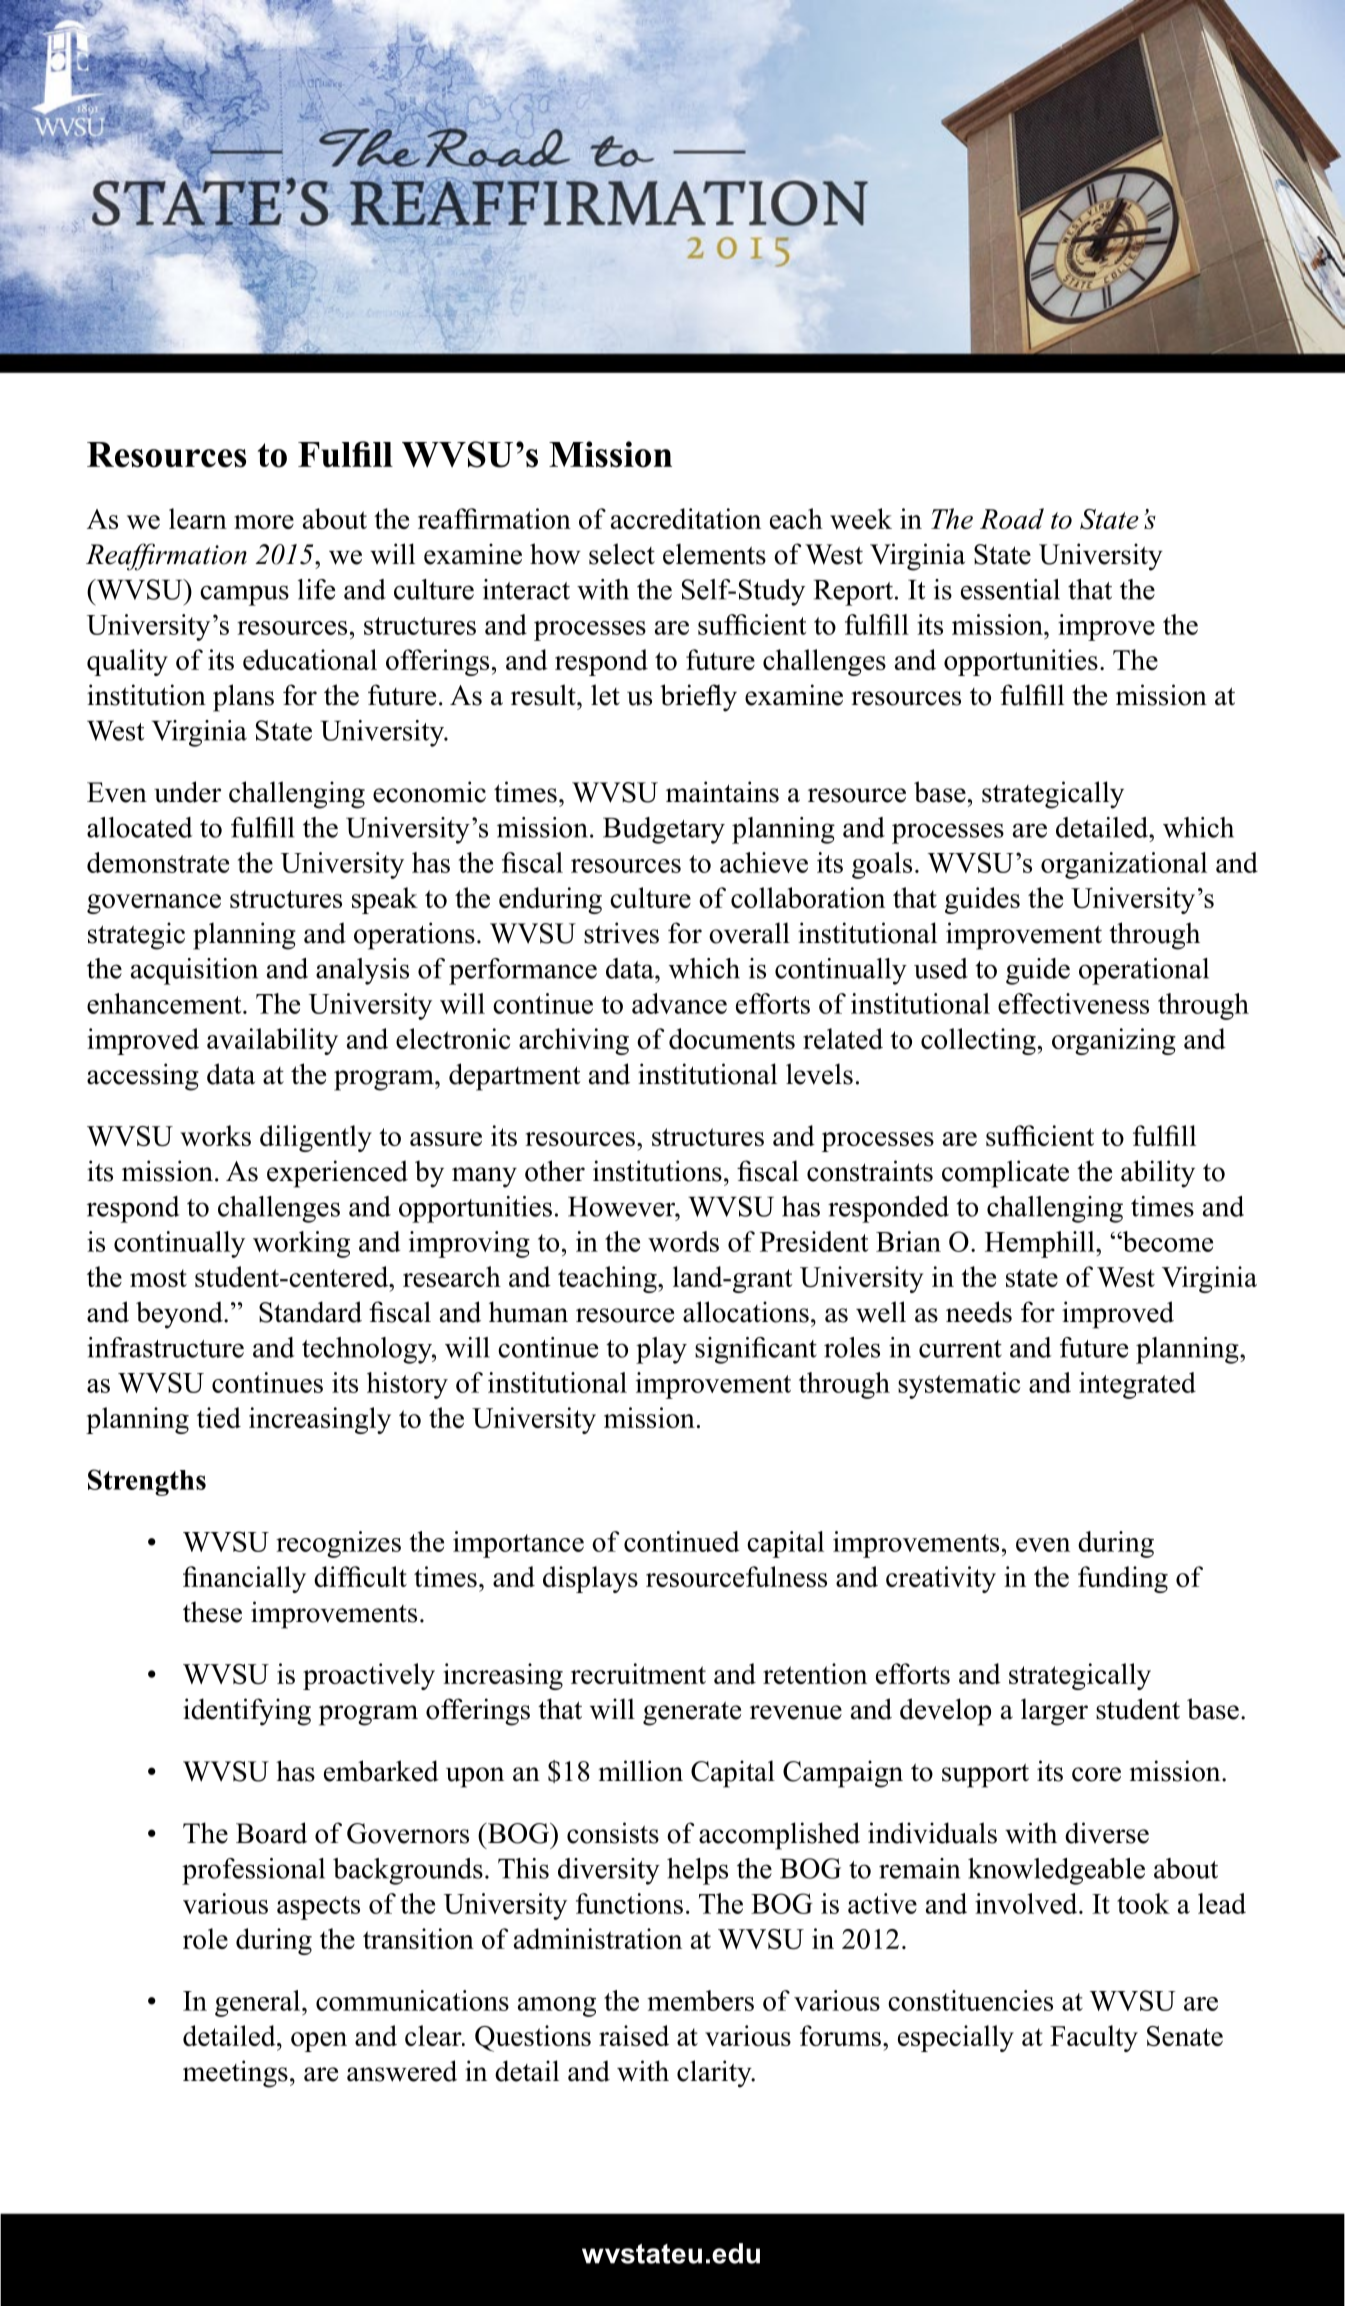 The image size is (1345, 2306). Describe the element at coordinates (244, 595) in the page. I see `campus` at that location.
